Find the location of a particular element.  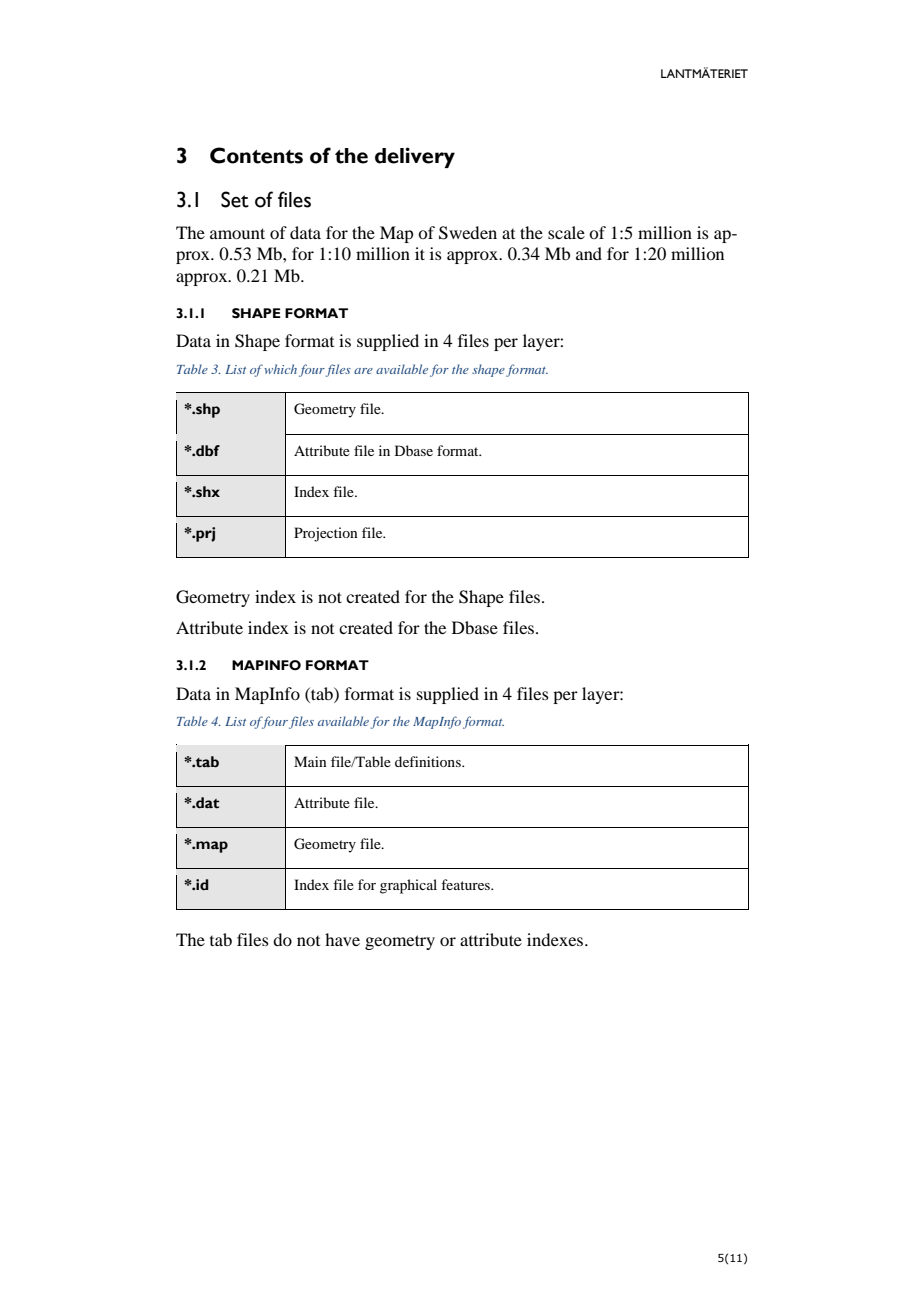

delivery is located at coordinates (415, 157).
